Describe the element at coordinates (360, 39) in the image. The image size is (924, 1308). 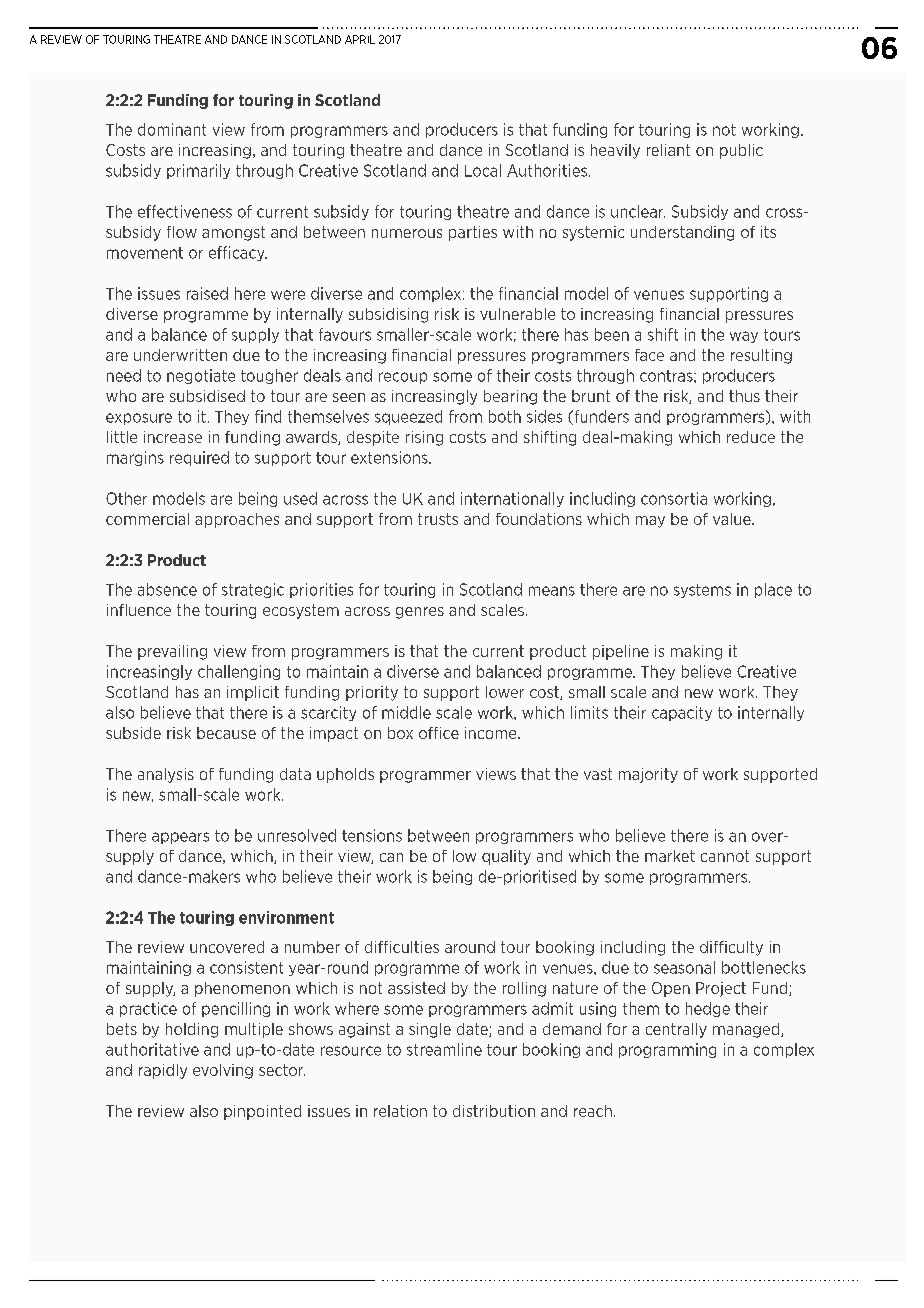
I see `APRIL` at that location.
